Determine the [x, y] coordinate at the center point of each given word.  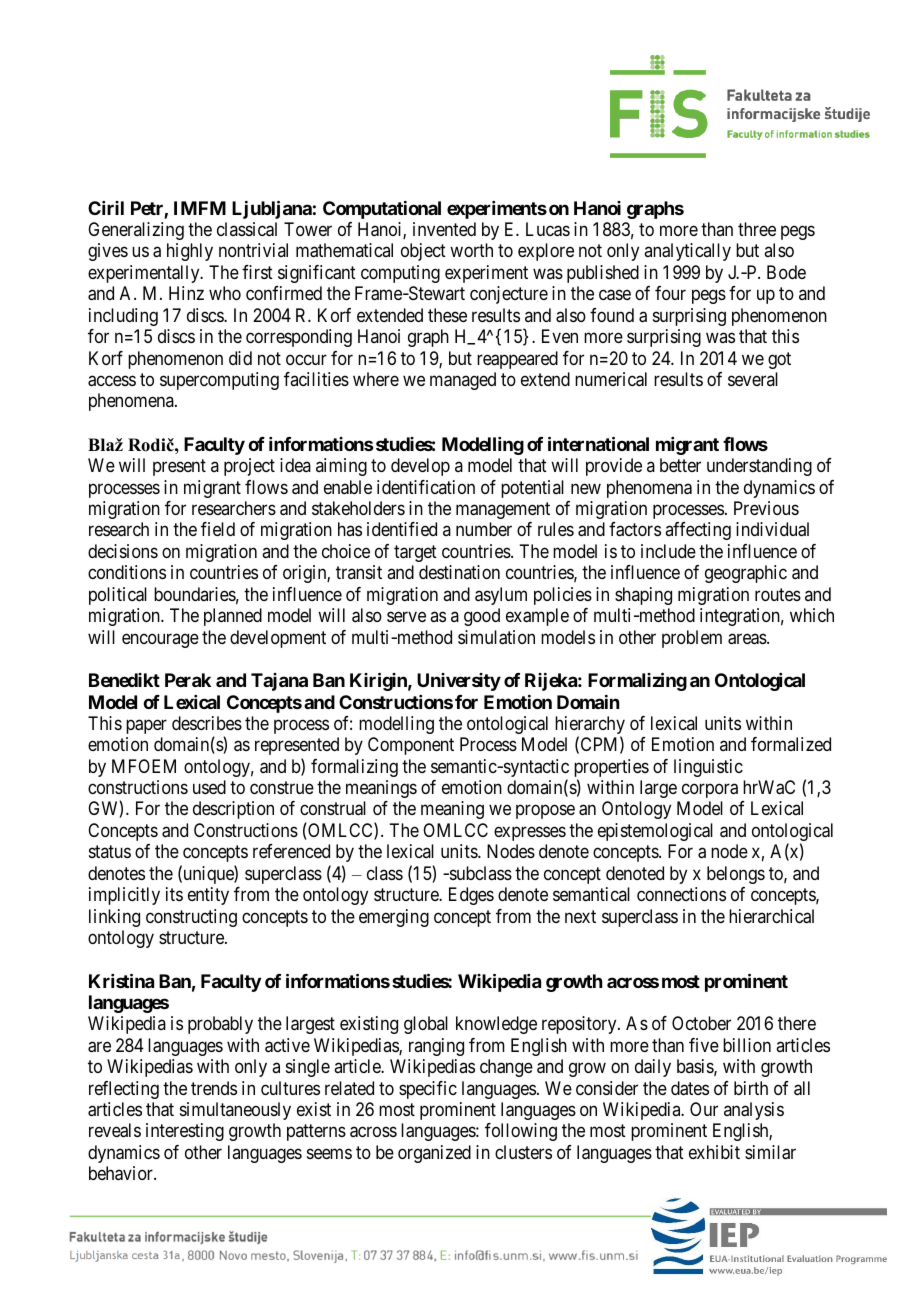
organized [434, 1154]
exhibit [714, 1152]
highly [190, 252]
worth [471, 250]
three [757, 229]
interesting [185, 1132]
